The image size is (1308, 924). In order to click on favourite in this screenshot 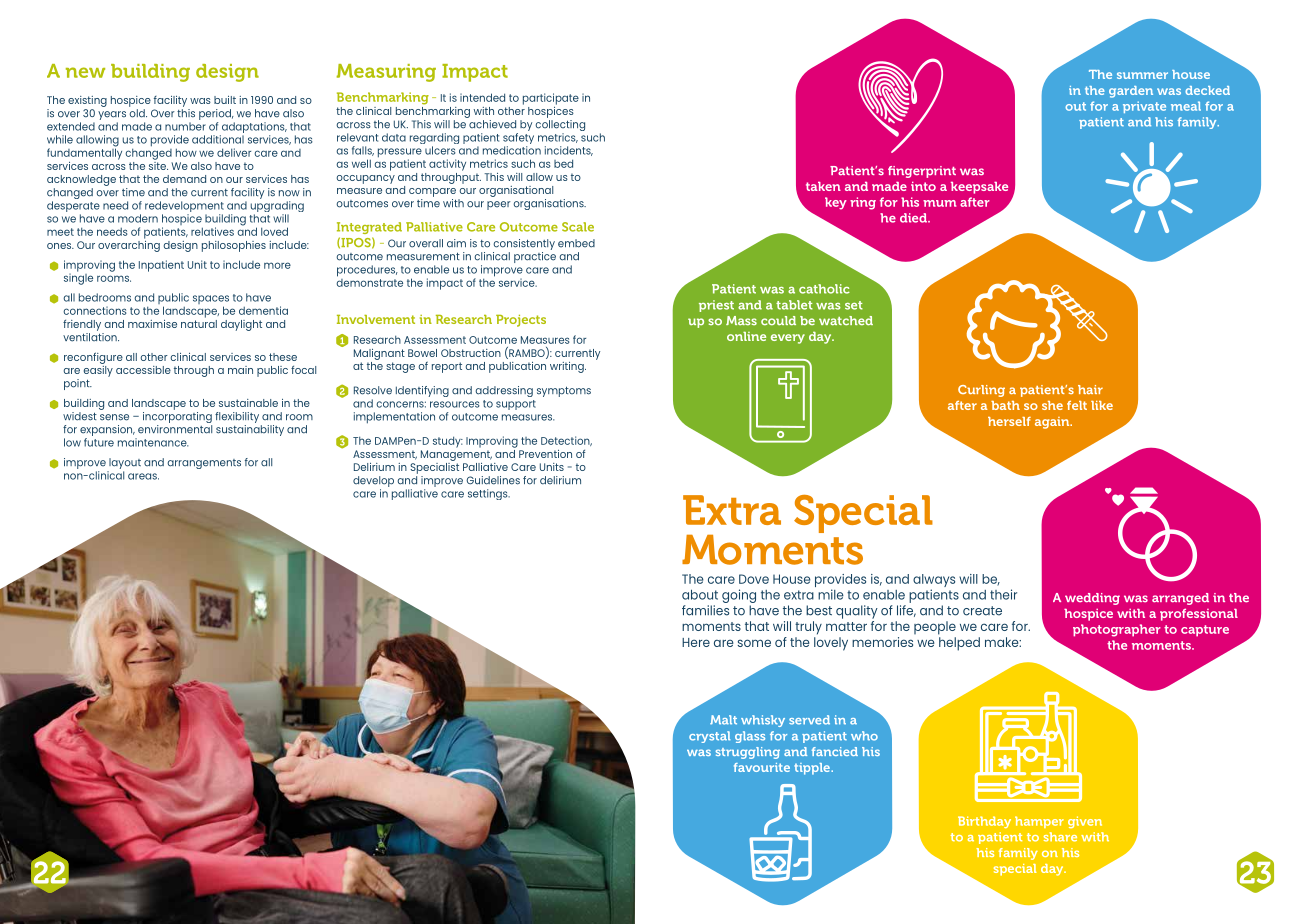, I will do `click(762, 767)`.
